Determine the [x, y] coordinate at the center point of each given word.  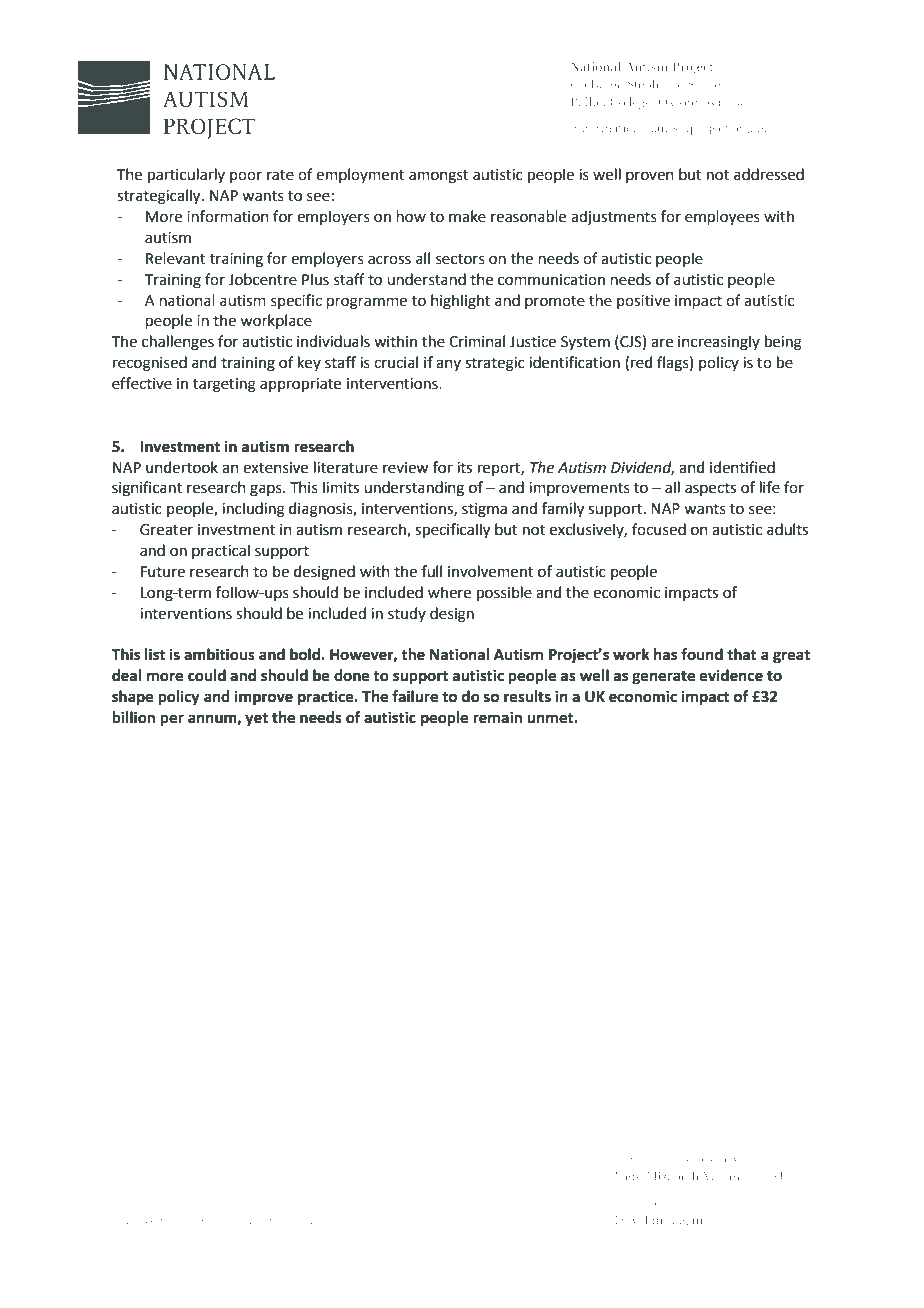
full [431, 571]
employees [722, 217]
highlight [460, 302]
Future [163, 572]
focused [659, 529]
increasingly [719, 343]
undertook [182, 467]
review [405, 468]
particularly [186, 175]
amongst [439, 177]
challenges [178, 343]
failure [415, 696]
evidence [731, 675]
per [172, 720]
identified [742, 467]
